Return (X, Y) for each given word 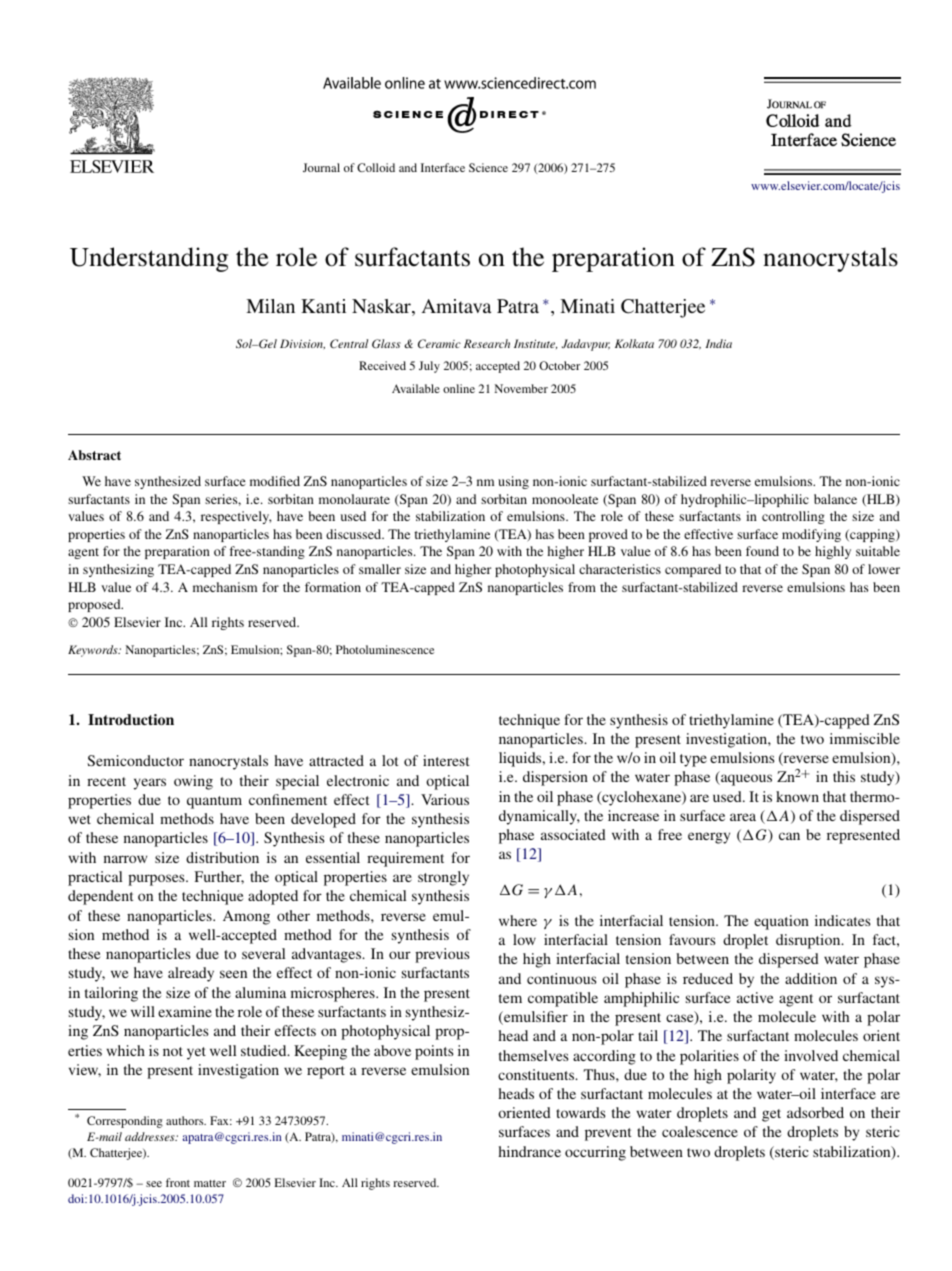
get (771, 1115)
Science (488, 167)
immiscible (865, 738)
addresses (151, 1136)
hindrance (529, 1151)
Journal (321, 167)
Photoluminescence (385, 649)
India (719, 343)
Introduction (131, 719)
